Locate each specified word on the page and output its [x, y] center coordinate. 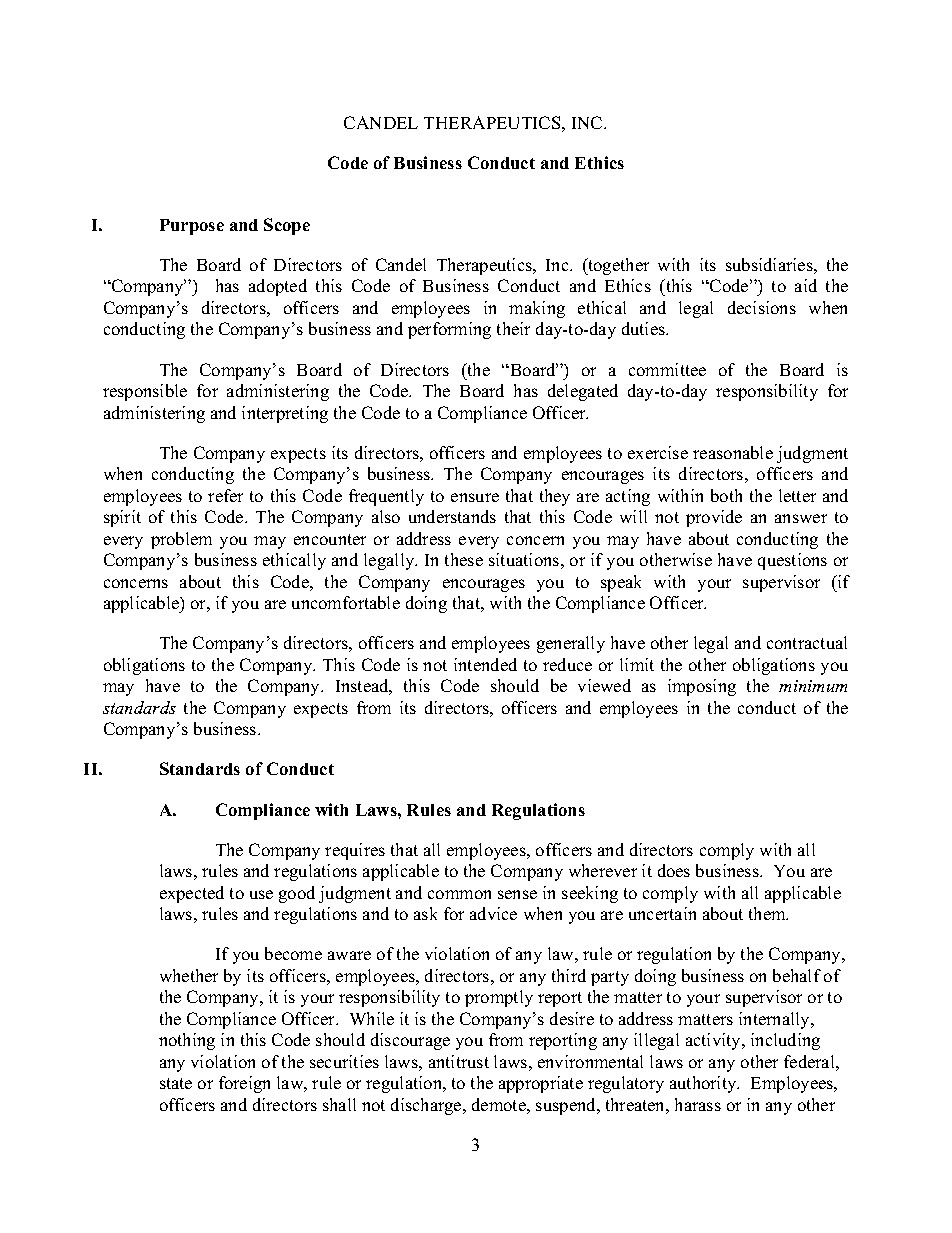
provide [714, 518]
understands [452, 516]
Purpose [192, 227]
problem [181, 540]
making [537, 309]
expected [192, 894]
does [674, 870]
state [176, 1083]
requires [355, 851]
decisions [762, 307]
